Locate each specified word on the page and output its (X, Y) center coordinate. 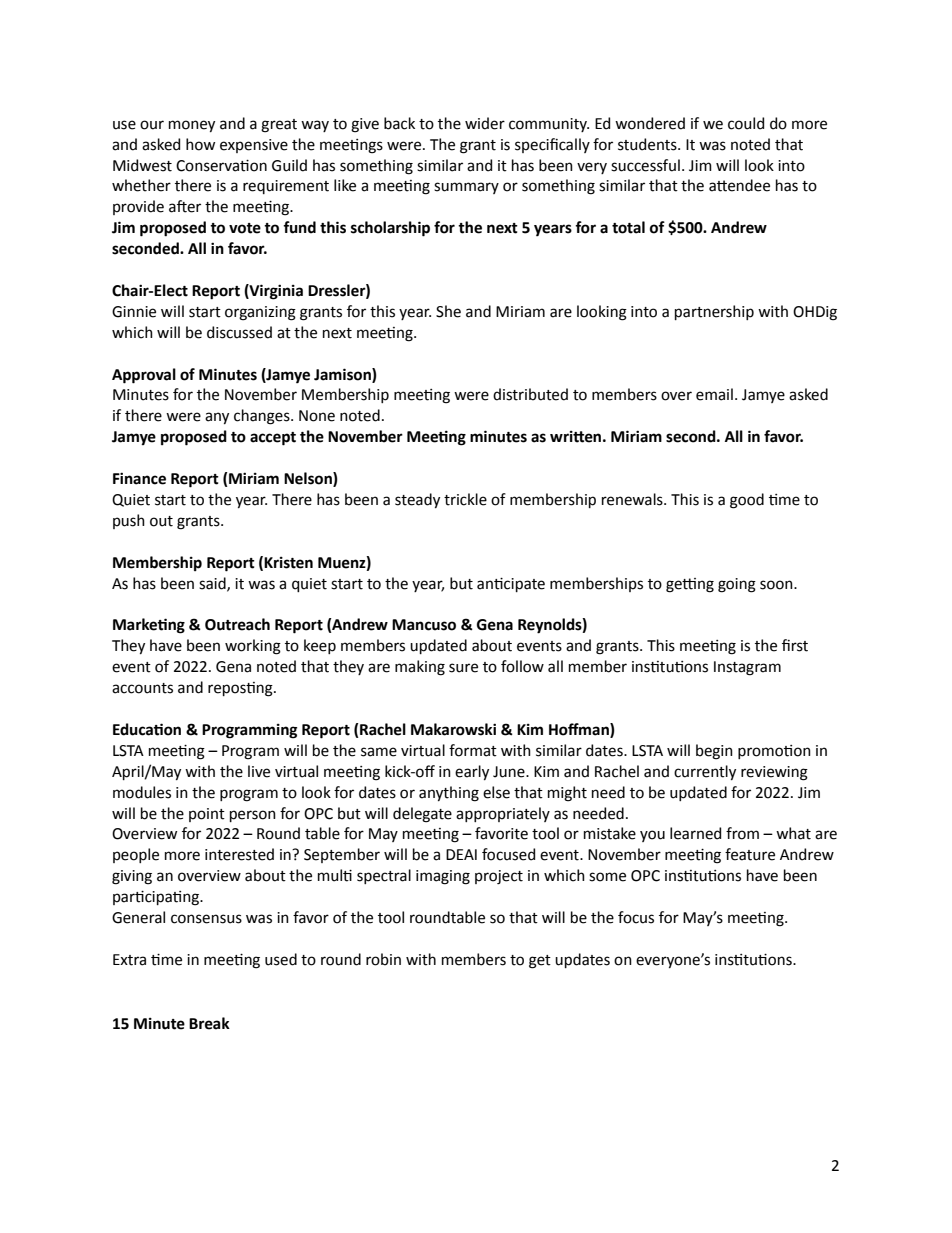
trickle (465, 499)
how (200, 144)
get (540, 962)
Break (209, 1023)
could (746, 123)
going (737, 585)
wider (485, 123)
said (213, 584)
